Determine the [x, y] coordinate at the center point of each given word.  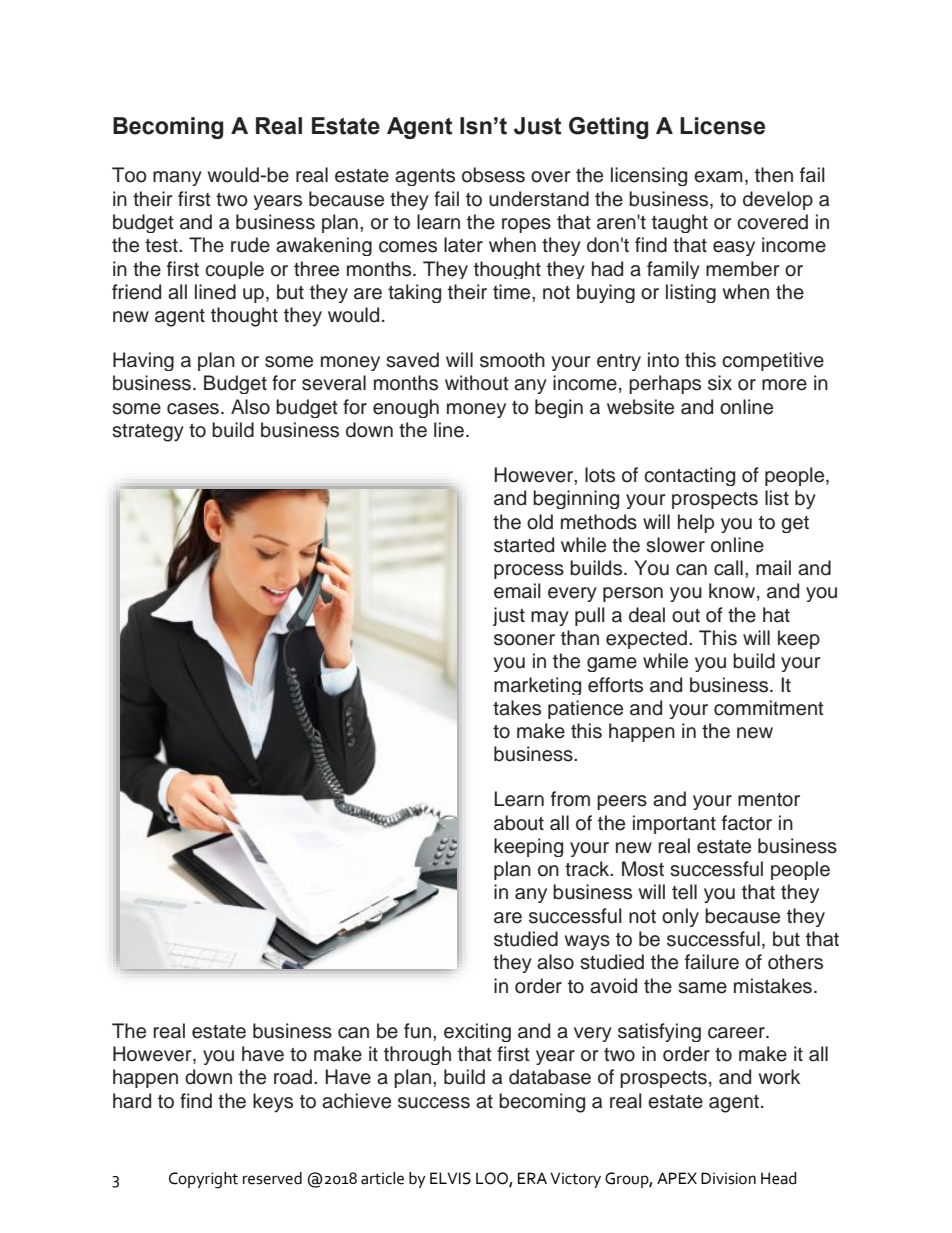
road [294, 1077]
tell [684, 892]
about [519, 823]
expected [646, 639]
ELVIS [450, 1178]
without [477, 383]
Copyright [203, 1180]
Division [728, 1178]
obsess [493, 175]
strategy [148, 433]
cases [193, 409]
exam [718, 177]
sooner [524, 640]
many [177, 178]
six [720, 383]
